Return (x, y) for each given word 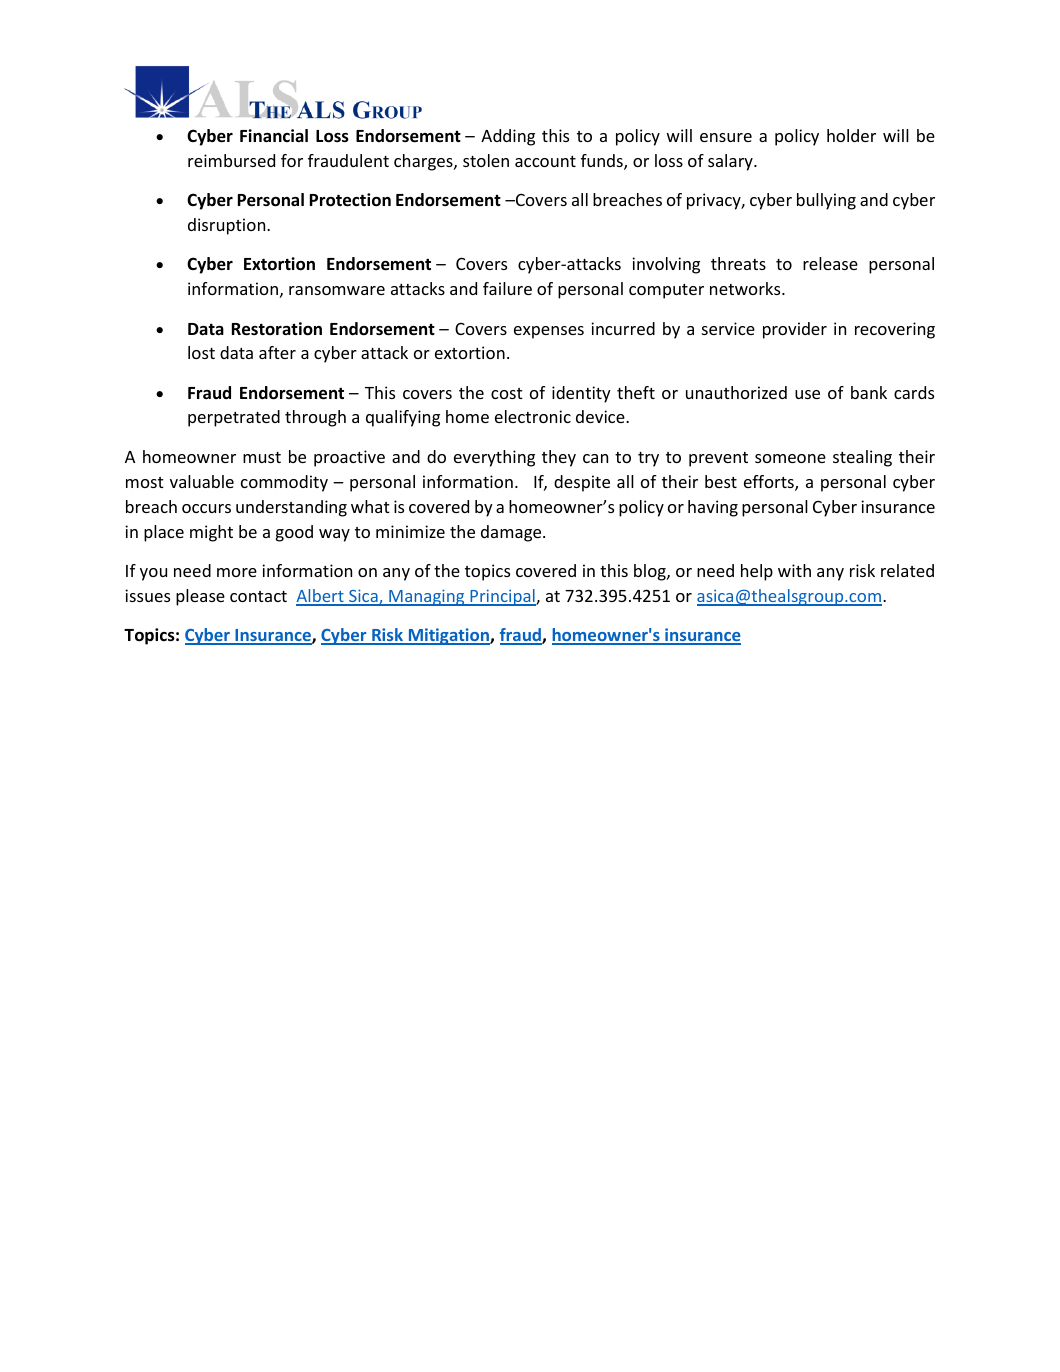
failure (507, 288)
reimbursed (231, 160)
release (830, 263)
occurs (206, 508)
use (807, 394)
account (545, 161)
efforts (770, 483)
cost (507, 393)
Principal (502, 597)
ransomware (337, 290)
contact (258, 596)
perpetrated (234, 418)
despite (582, 483)
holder (851, 135)
